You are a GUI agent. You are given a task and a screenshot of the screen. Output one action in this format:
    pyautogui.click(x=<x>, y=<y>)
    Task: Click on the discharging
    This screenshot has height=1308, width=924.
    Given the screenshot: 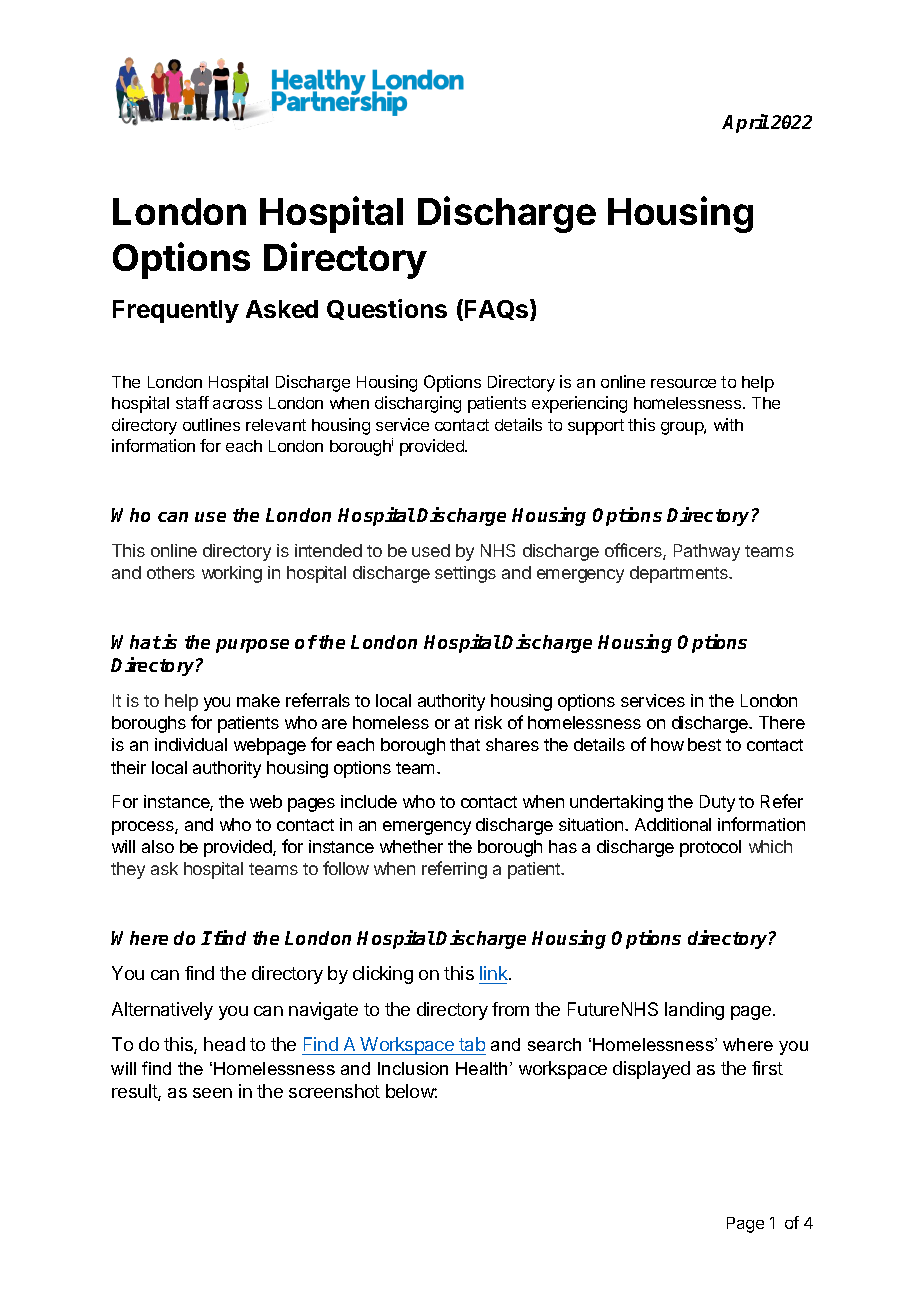 What is the action you would take?
    pyautogui.click(x=418, y=404)
